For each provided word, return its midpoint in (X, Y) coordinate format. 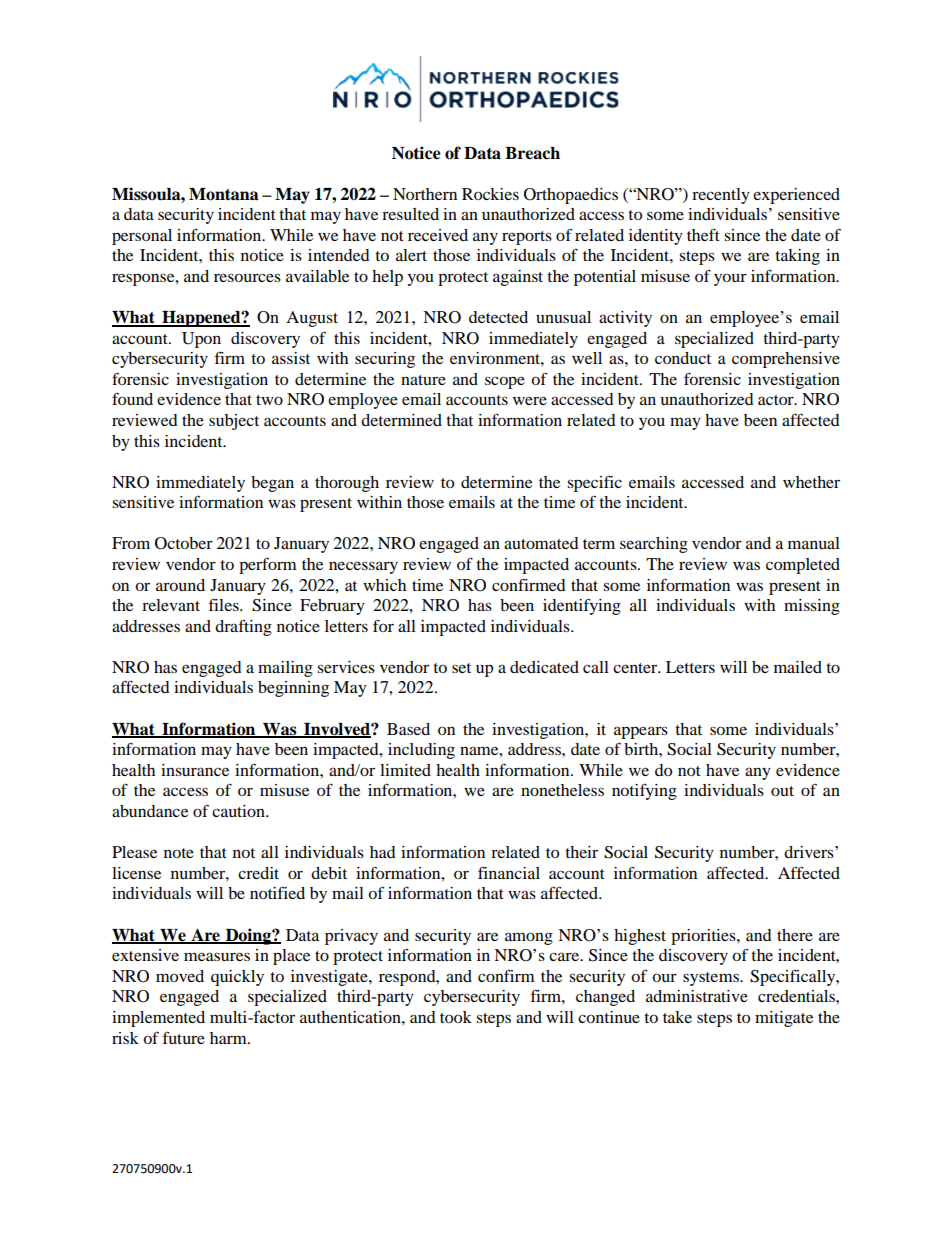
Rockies (490, 194)
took (456, 1017)
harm (229, 1038)
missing (812, 607)
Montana (224, 194)
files (225, 604)
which (384, 585)
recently (721, 196)
